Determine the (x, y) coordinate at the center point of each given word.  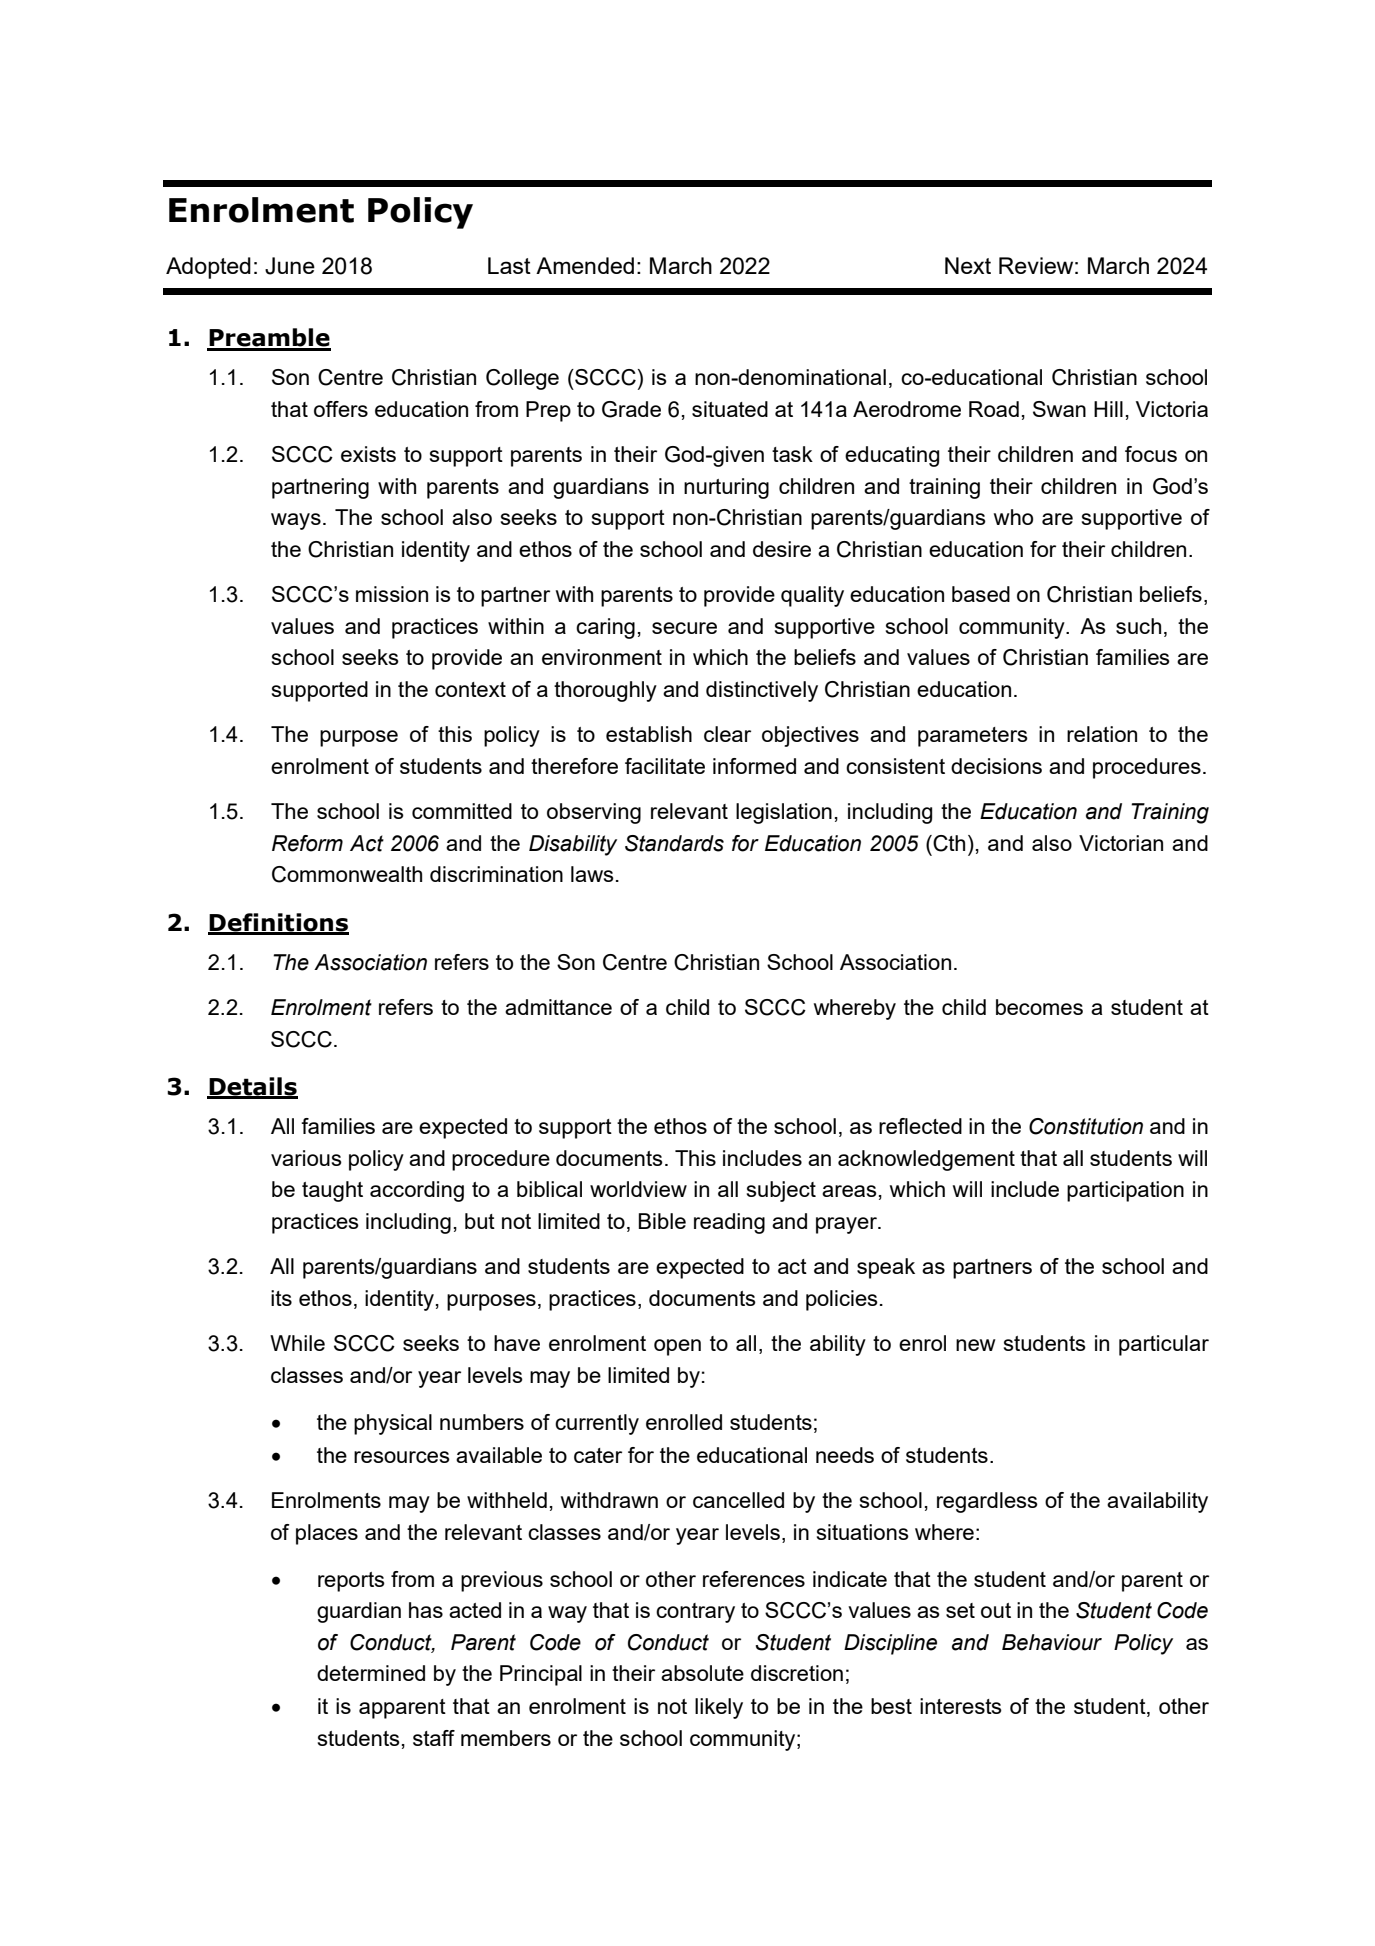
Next (968, 265)
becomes (1039, 1007)
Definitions (278, 923)
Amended (585, 265)
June (290, 266)
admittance (558, 1007)
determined (371, 1673)
